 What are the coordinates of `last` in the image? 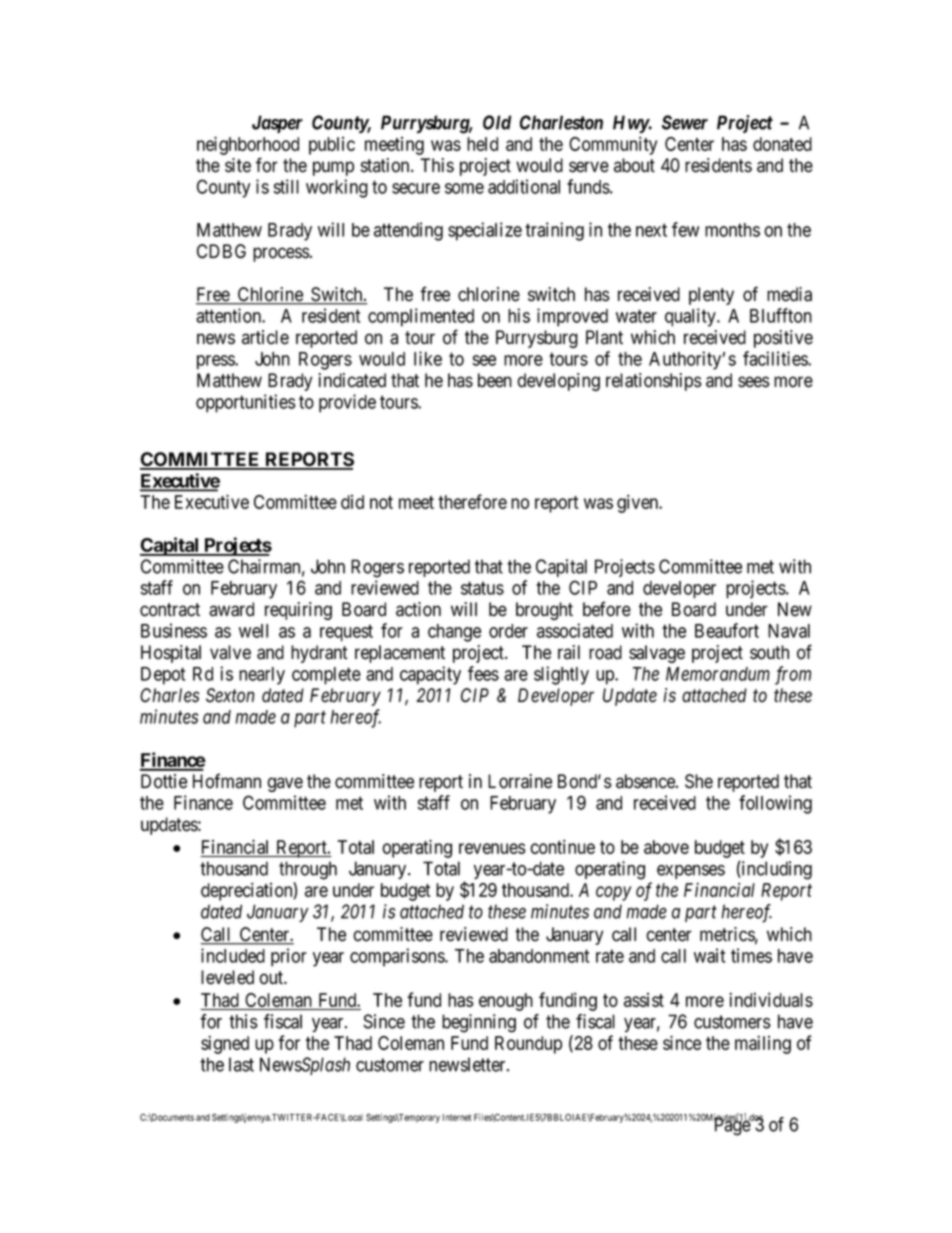 It's located at (241, 1064).
